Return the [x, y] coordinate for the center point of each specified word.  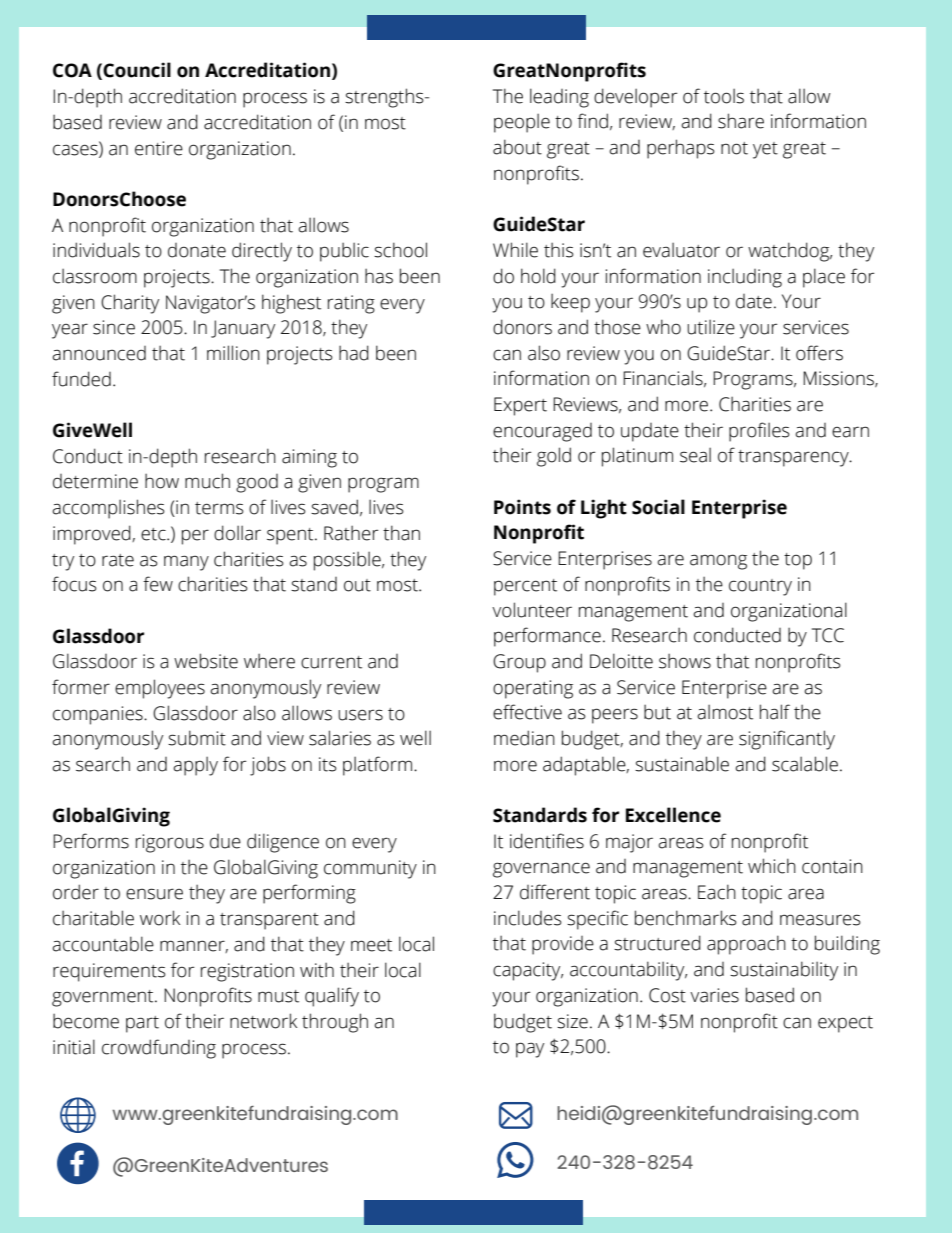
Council [137, 70]
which [772, 866]
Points [522, 507]
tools [724, 96]
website [206, 661]
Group [519, 663]
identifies [547, 841]
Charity [130, 304]
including [745, 278]
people [522, 123]
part [142, 1024]
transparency [794, 458]
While [515, 250]
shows [685, 661]
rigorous [170, 843]
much [207, 481]
